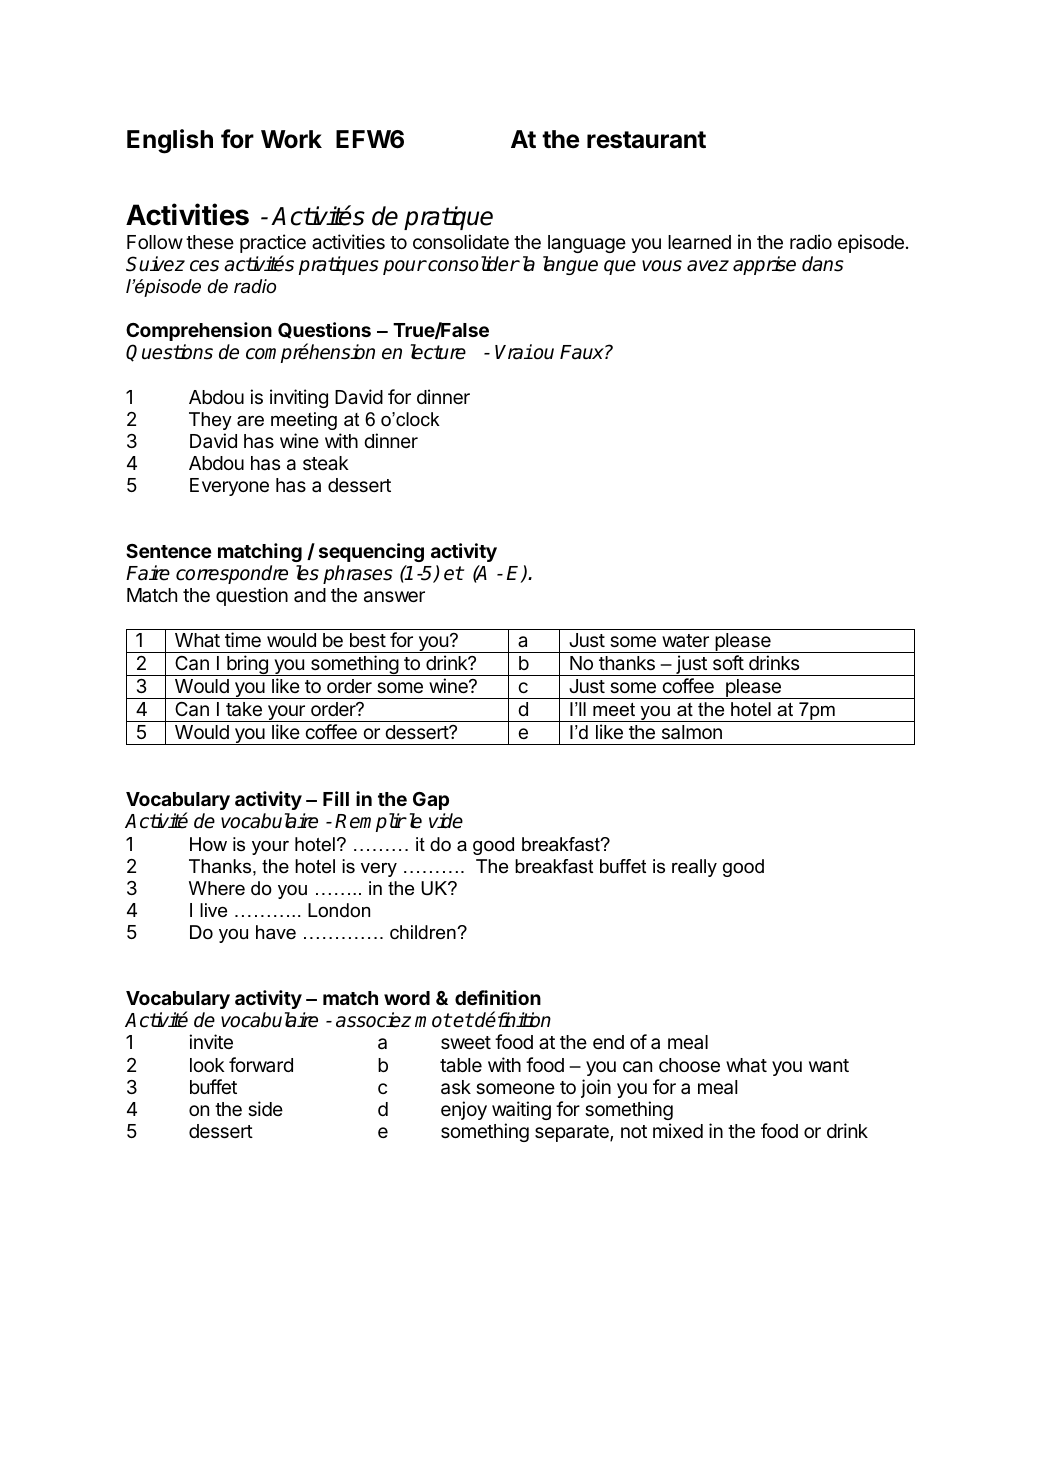  I want to click on consolidate, so click(461, 241).
